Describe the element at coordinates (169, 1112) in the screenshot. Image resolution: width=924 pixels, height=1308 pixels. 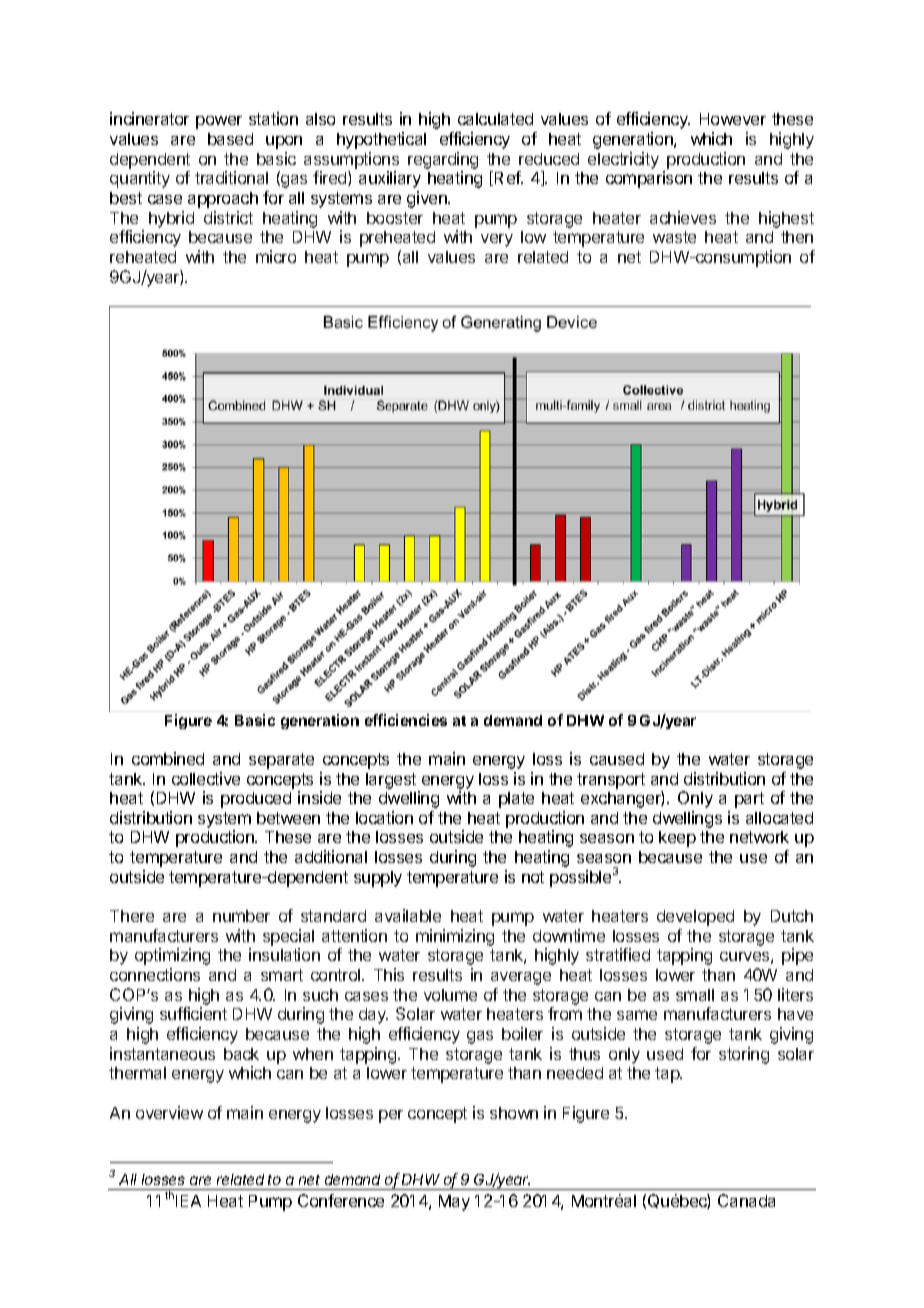
I see `overview` at that location.
